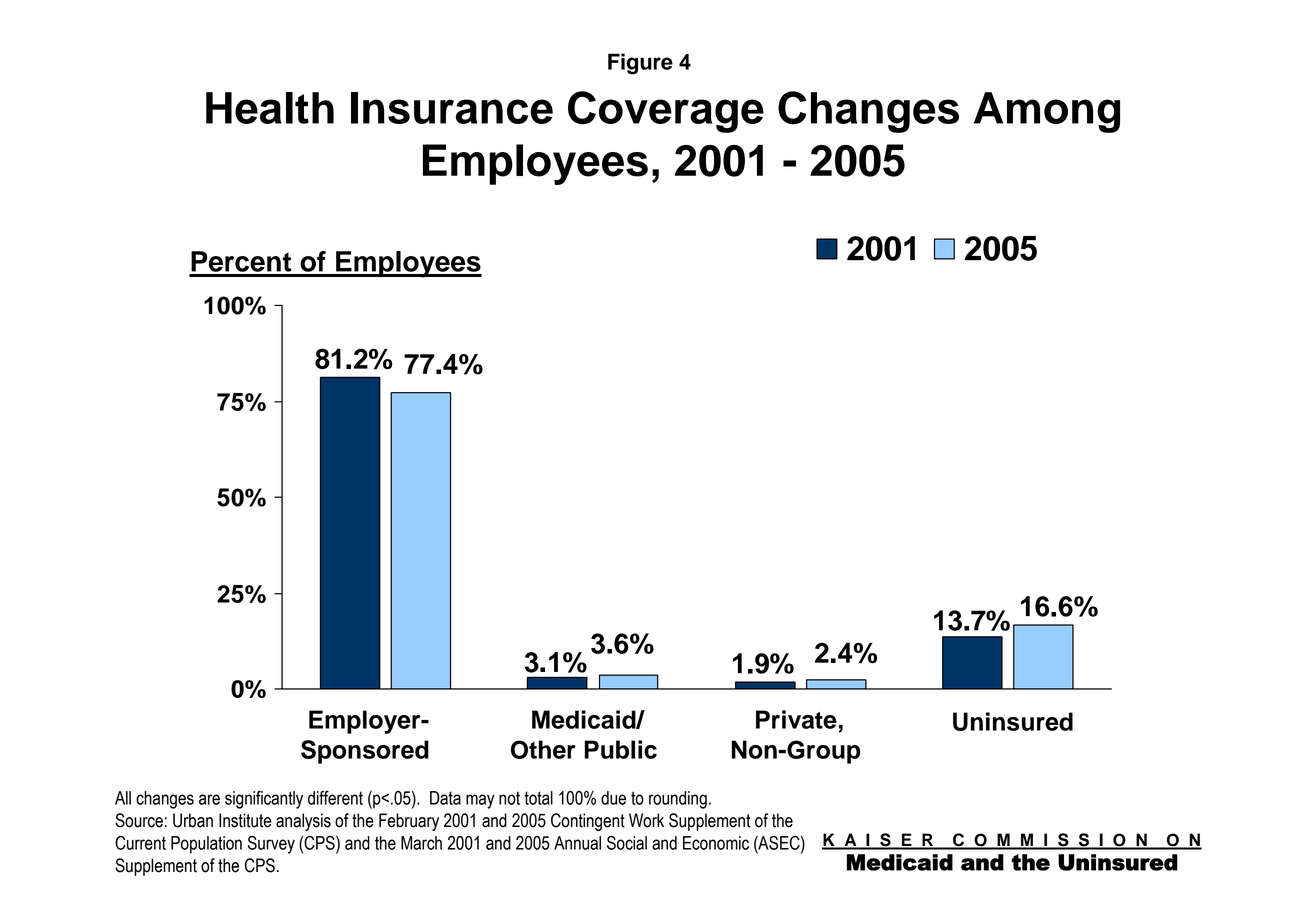 Image resolution: width=1308 pixels, height=924 pixels. Describe the element at coordinates (716, 843) in the page. I see `Economic` at that location.
